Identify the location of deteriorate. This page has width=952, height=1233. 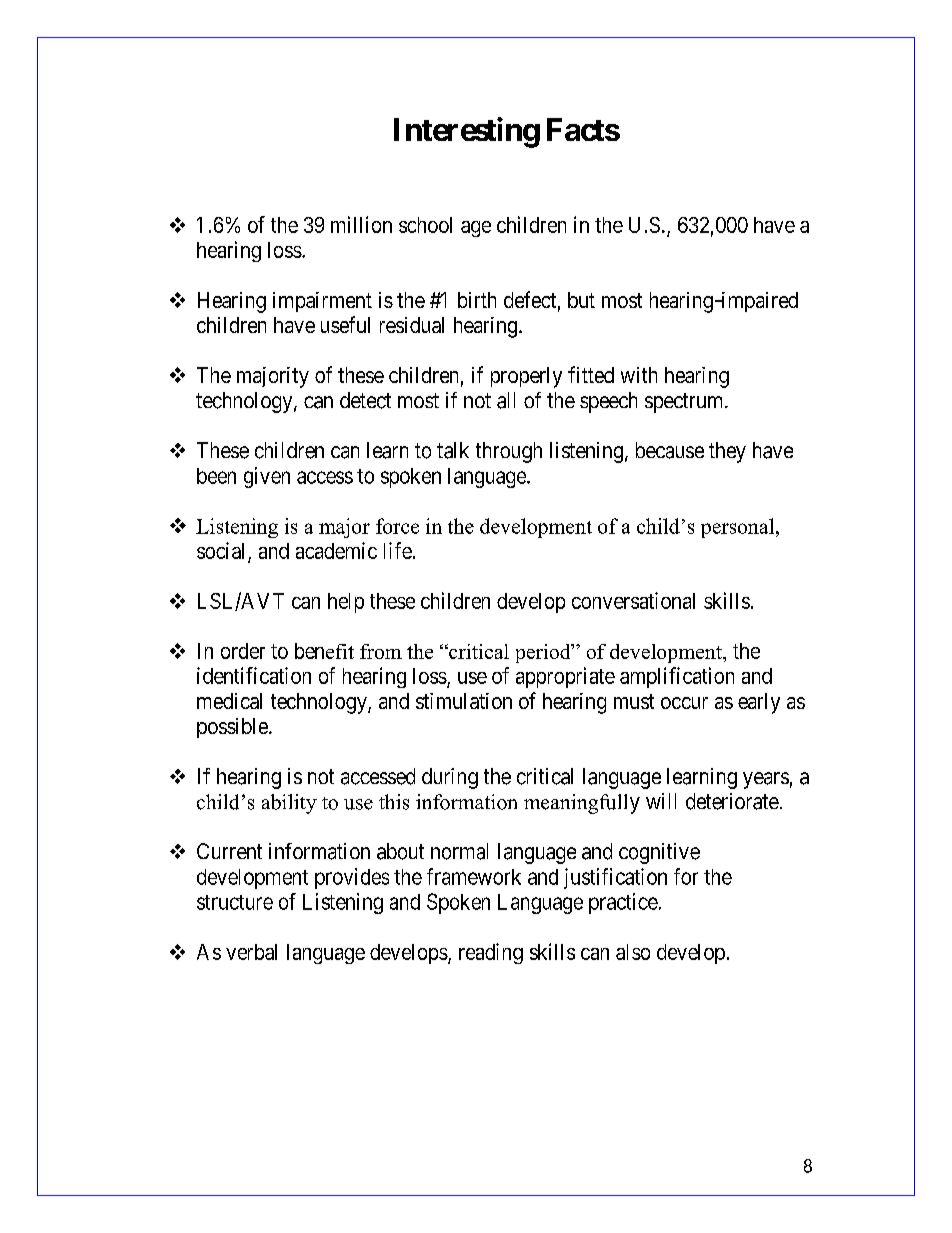
(732, 801).
